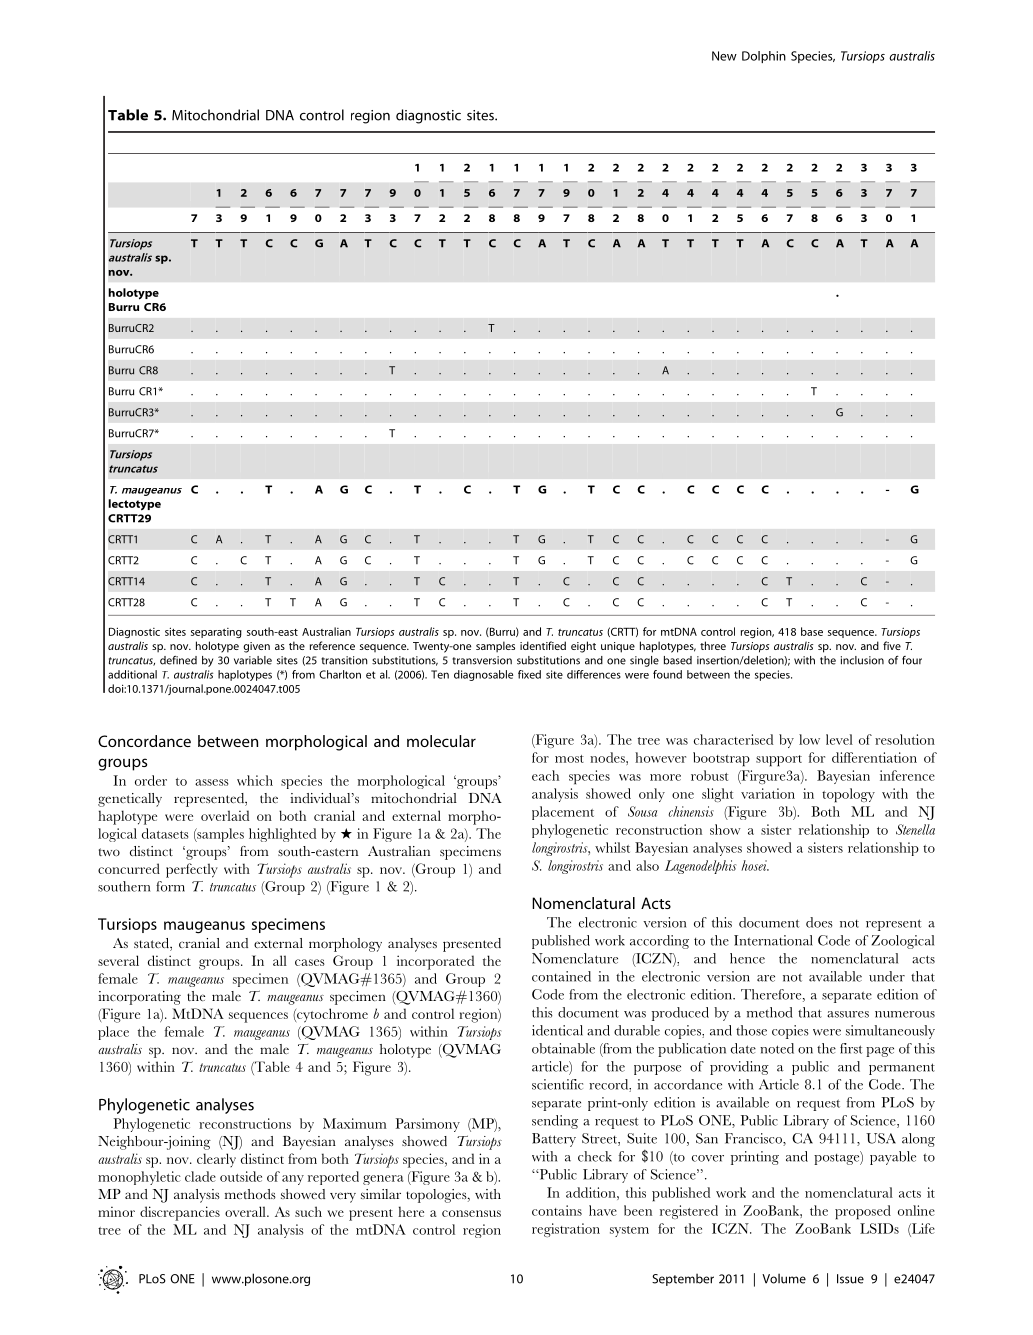 The height and width of the screenshot is (1335, 1033). Describe the element at coordinates (862, 660) in the screenshot. I see `inclusion` at that location.
